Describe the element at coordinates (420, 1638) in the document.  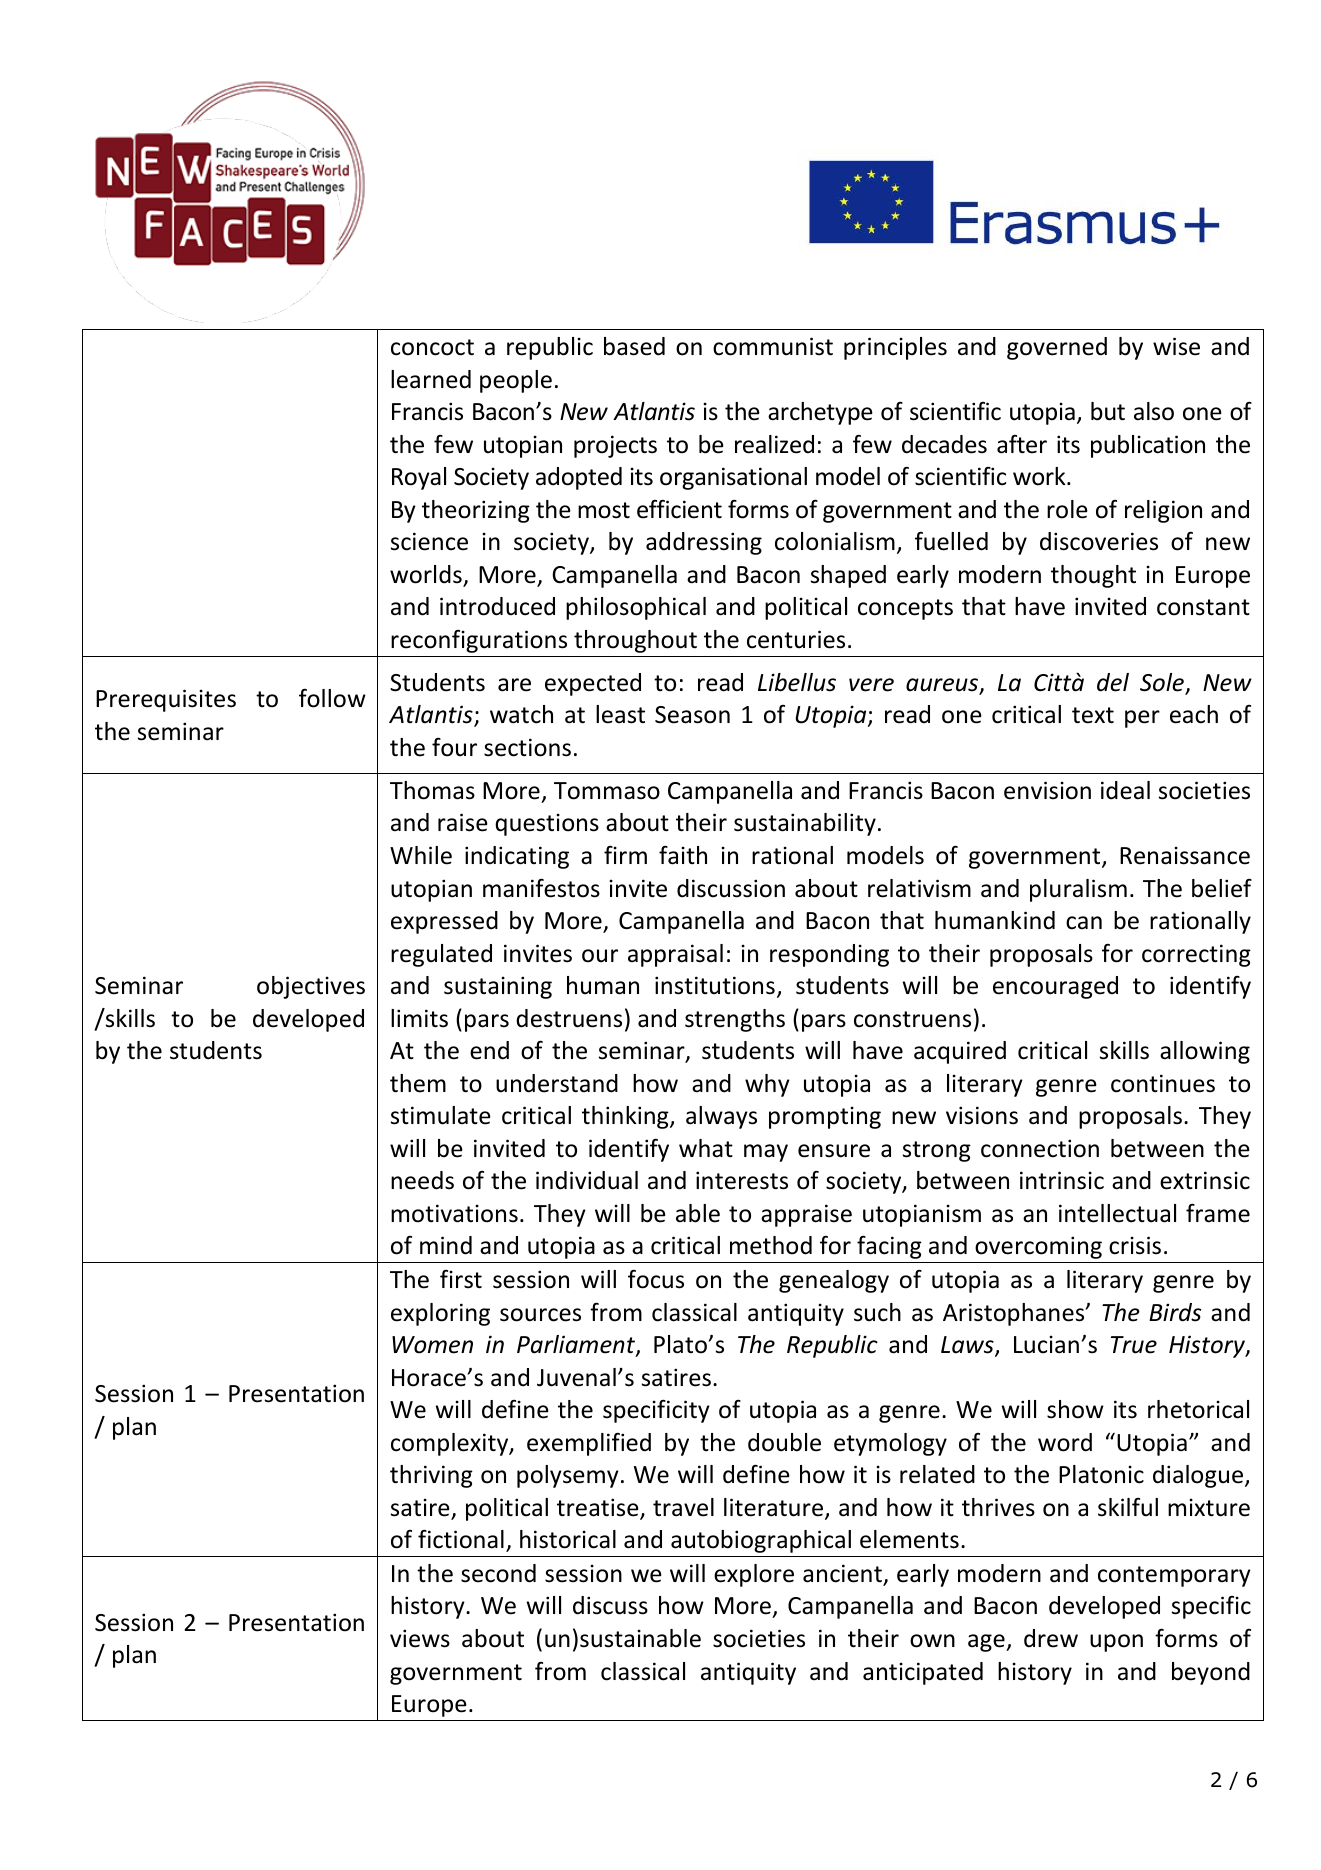
I see `views` at that location.
